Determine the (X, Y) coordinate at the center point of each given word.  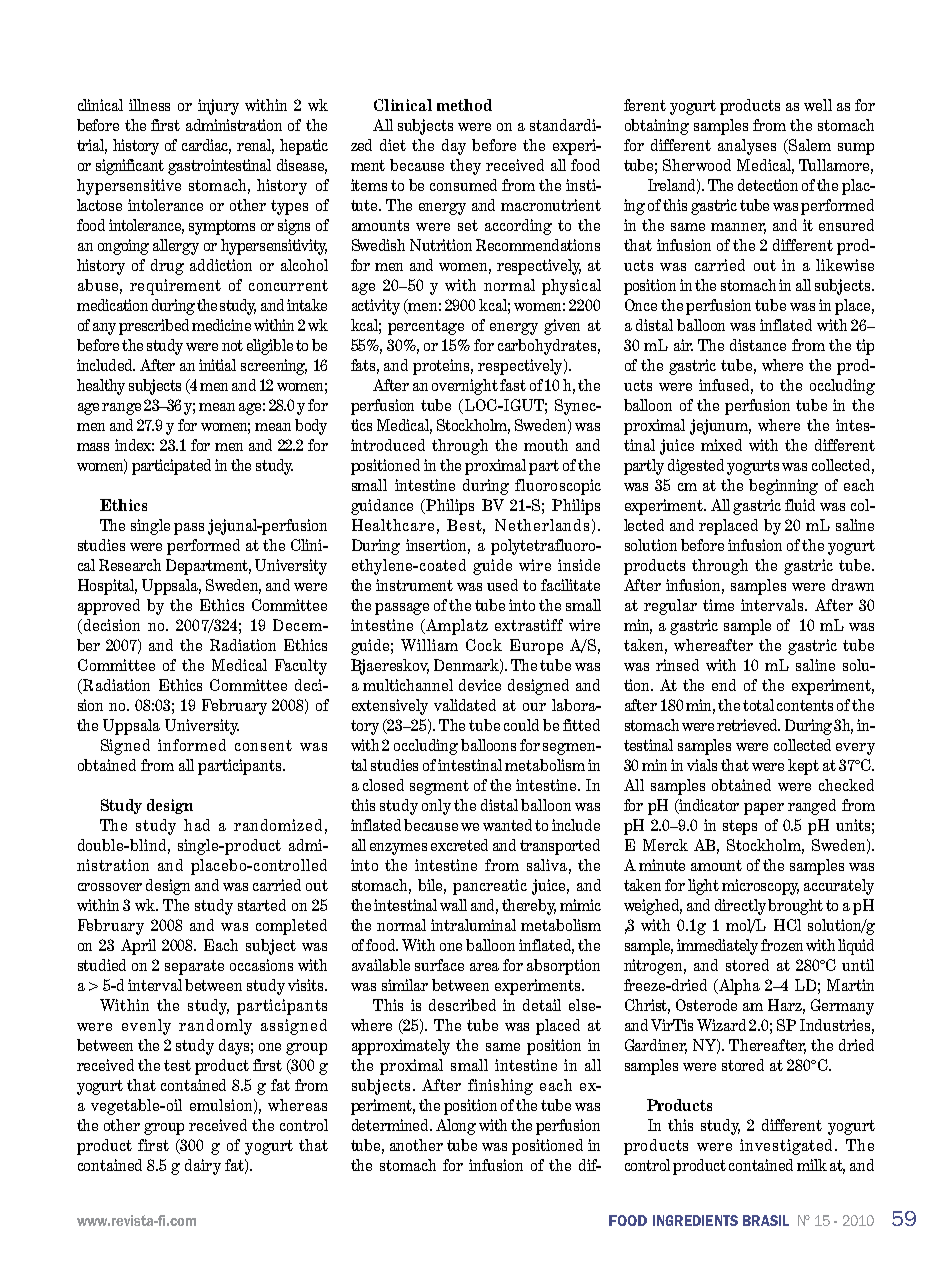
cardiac (206, 146)
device (480, 685)
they (465, 167)
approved (109, 607)
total (758, 705)
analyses (747, 147)
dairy (203, 1167)
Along (456, 1127)
